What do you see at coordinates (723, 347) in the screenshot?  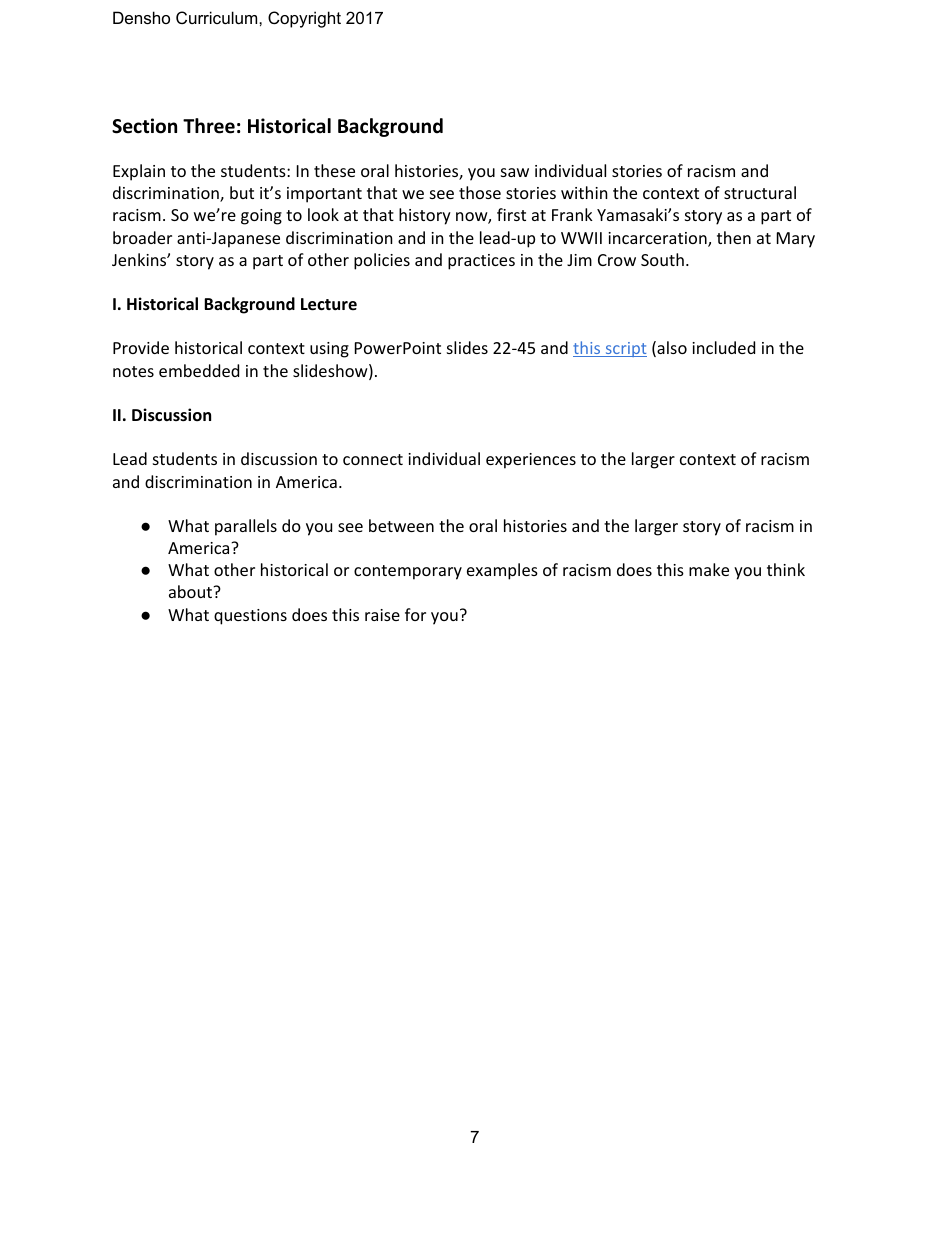 I see `included` at bounding box center [723, 347].
